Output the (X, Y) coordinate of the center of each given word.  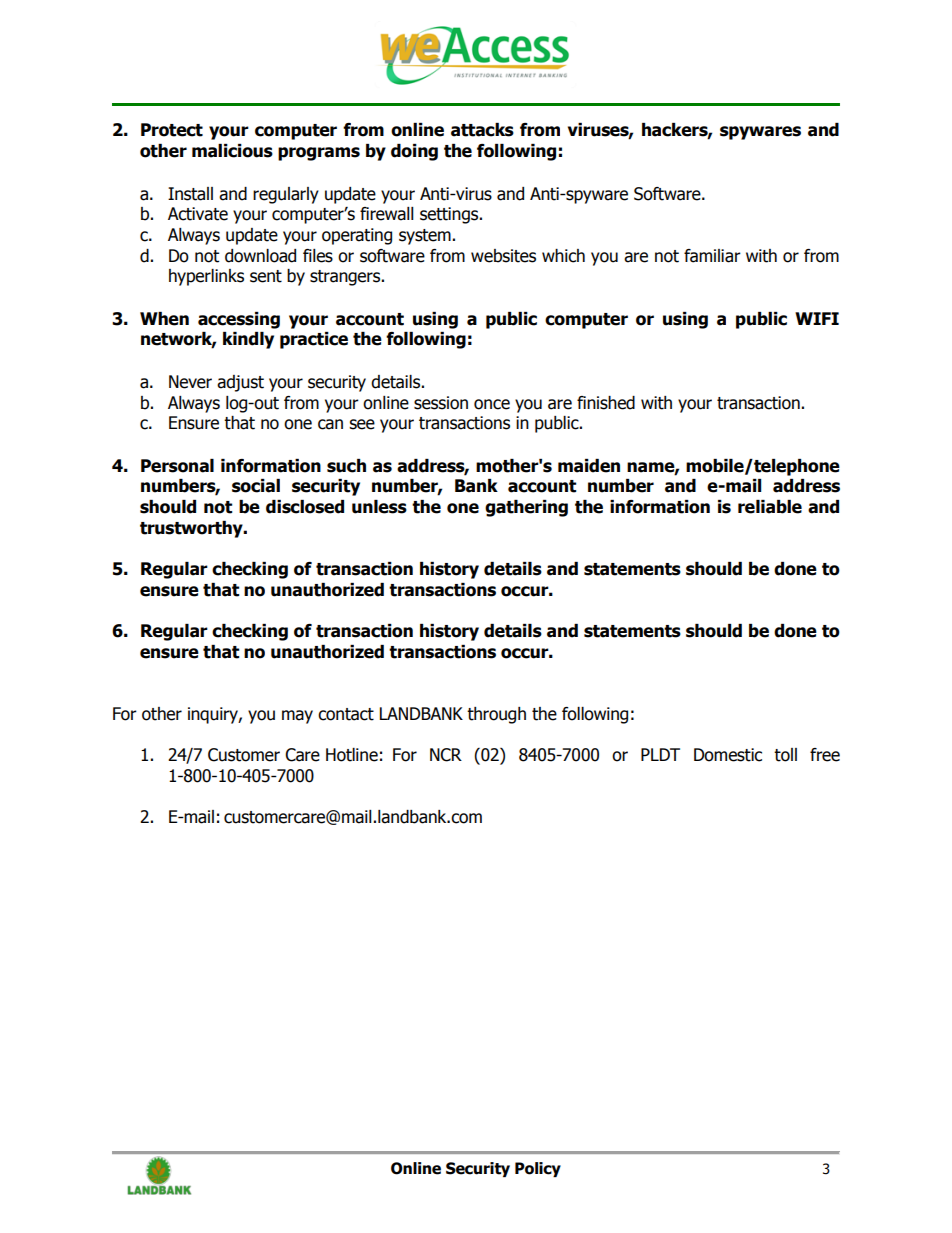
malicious (232, 151)
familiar (712, 256)
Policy (538, 1169)
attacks (482, 130)
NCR (446, 755)
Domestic (728, 755)
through (496, 715)
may (297, 717)
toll (785, 755)
